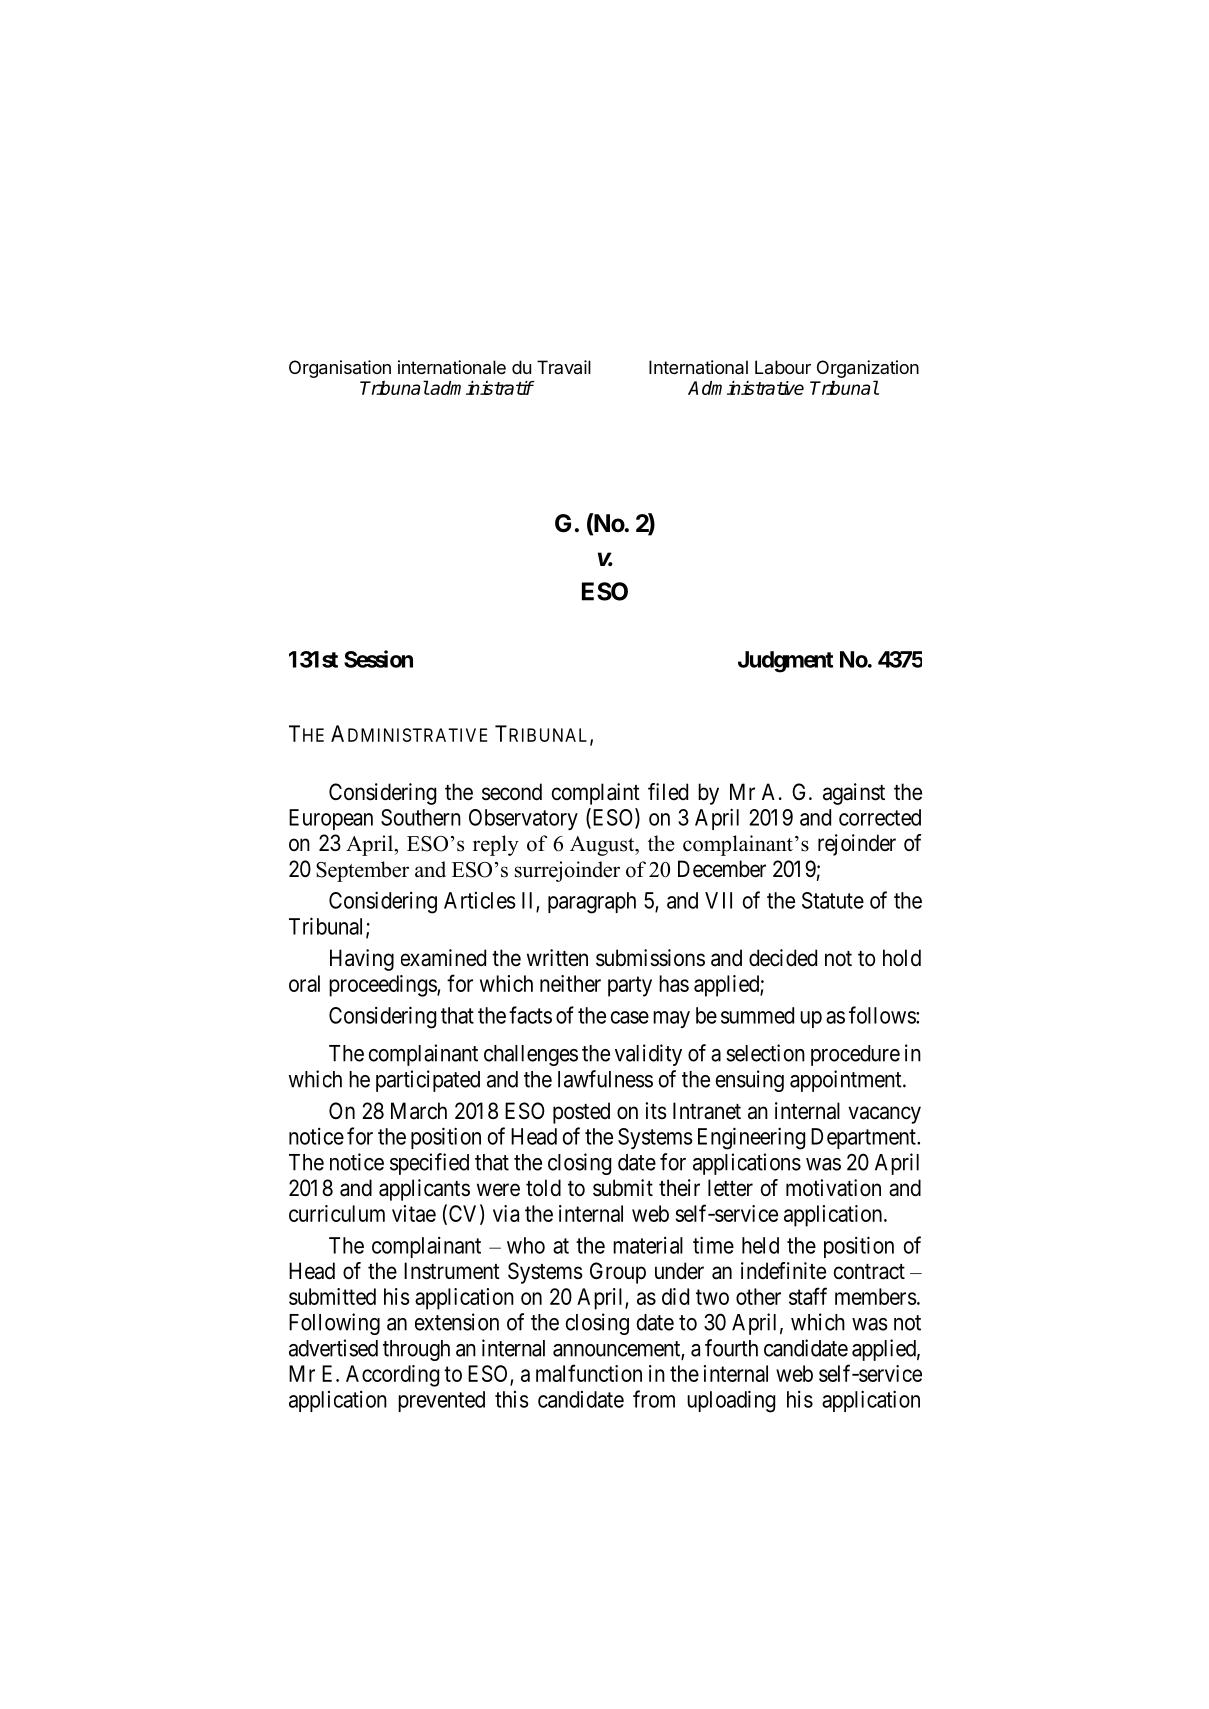 The width and height of the image is (1209, 1709). Describe the element at coordinates (833, 900) in the image. I see `Statute` at that location.
